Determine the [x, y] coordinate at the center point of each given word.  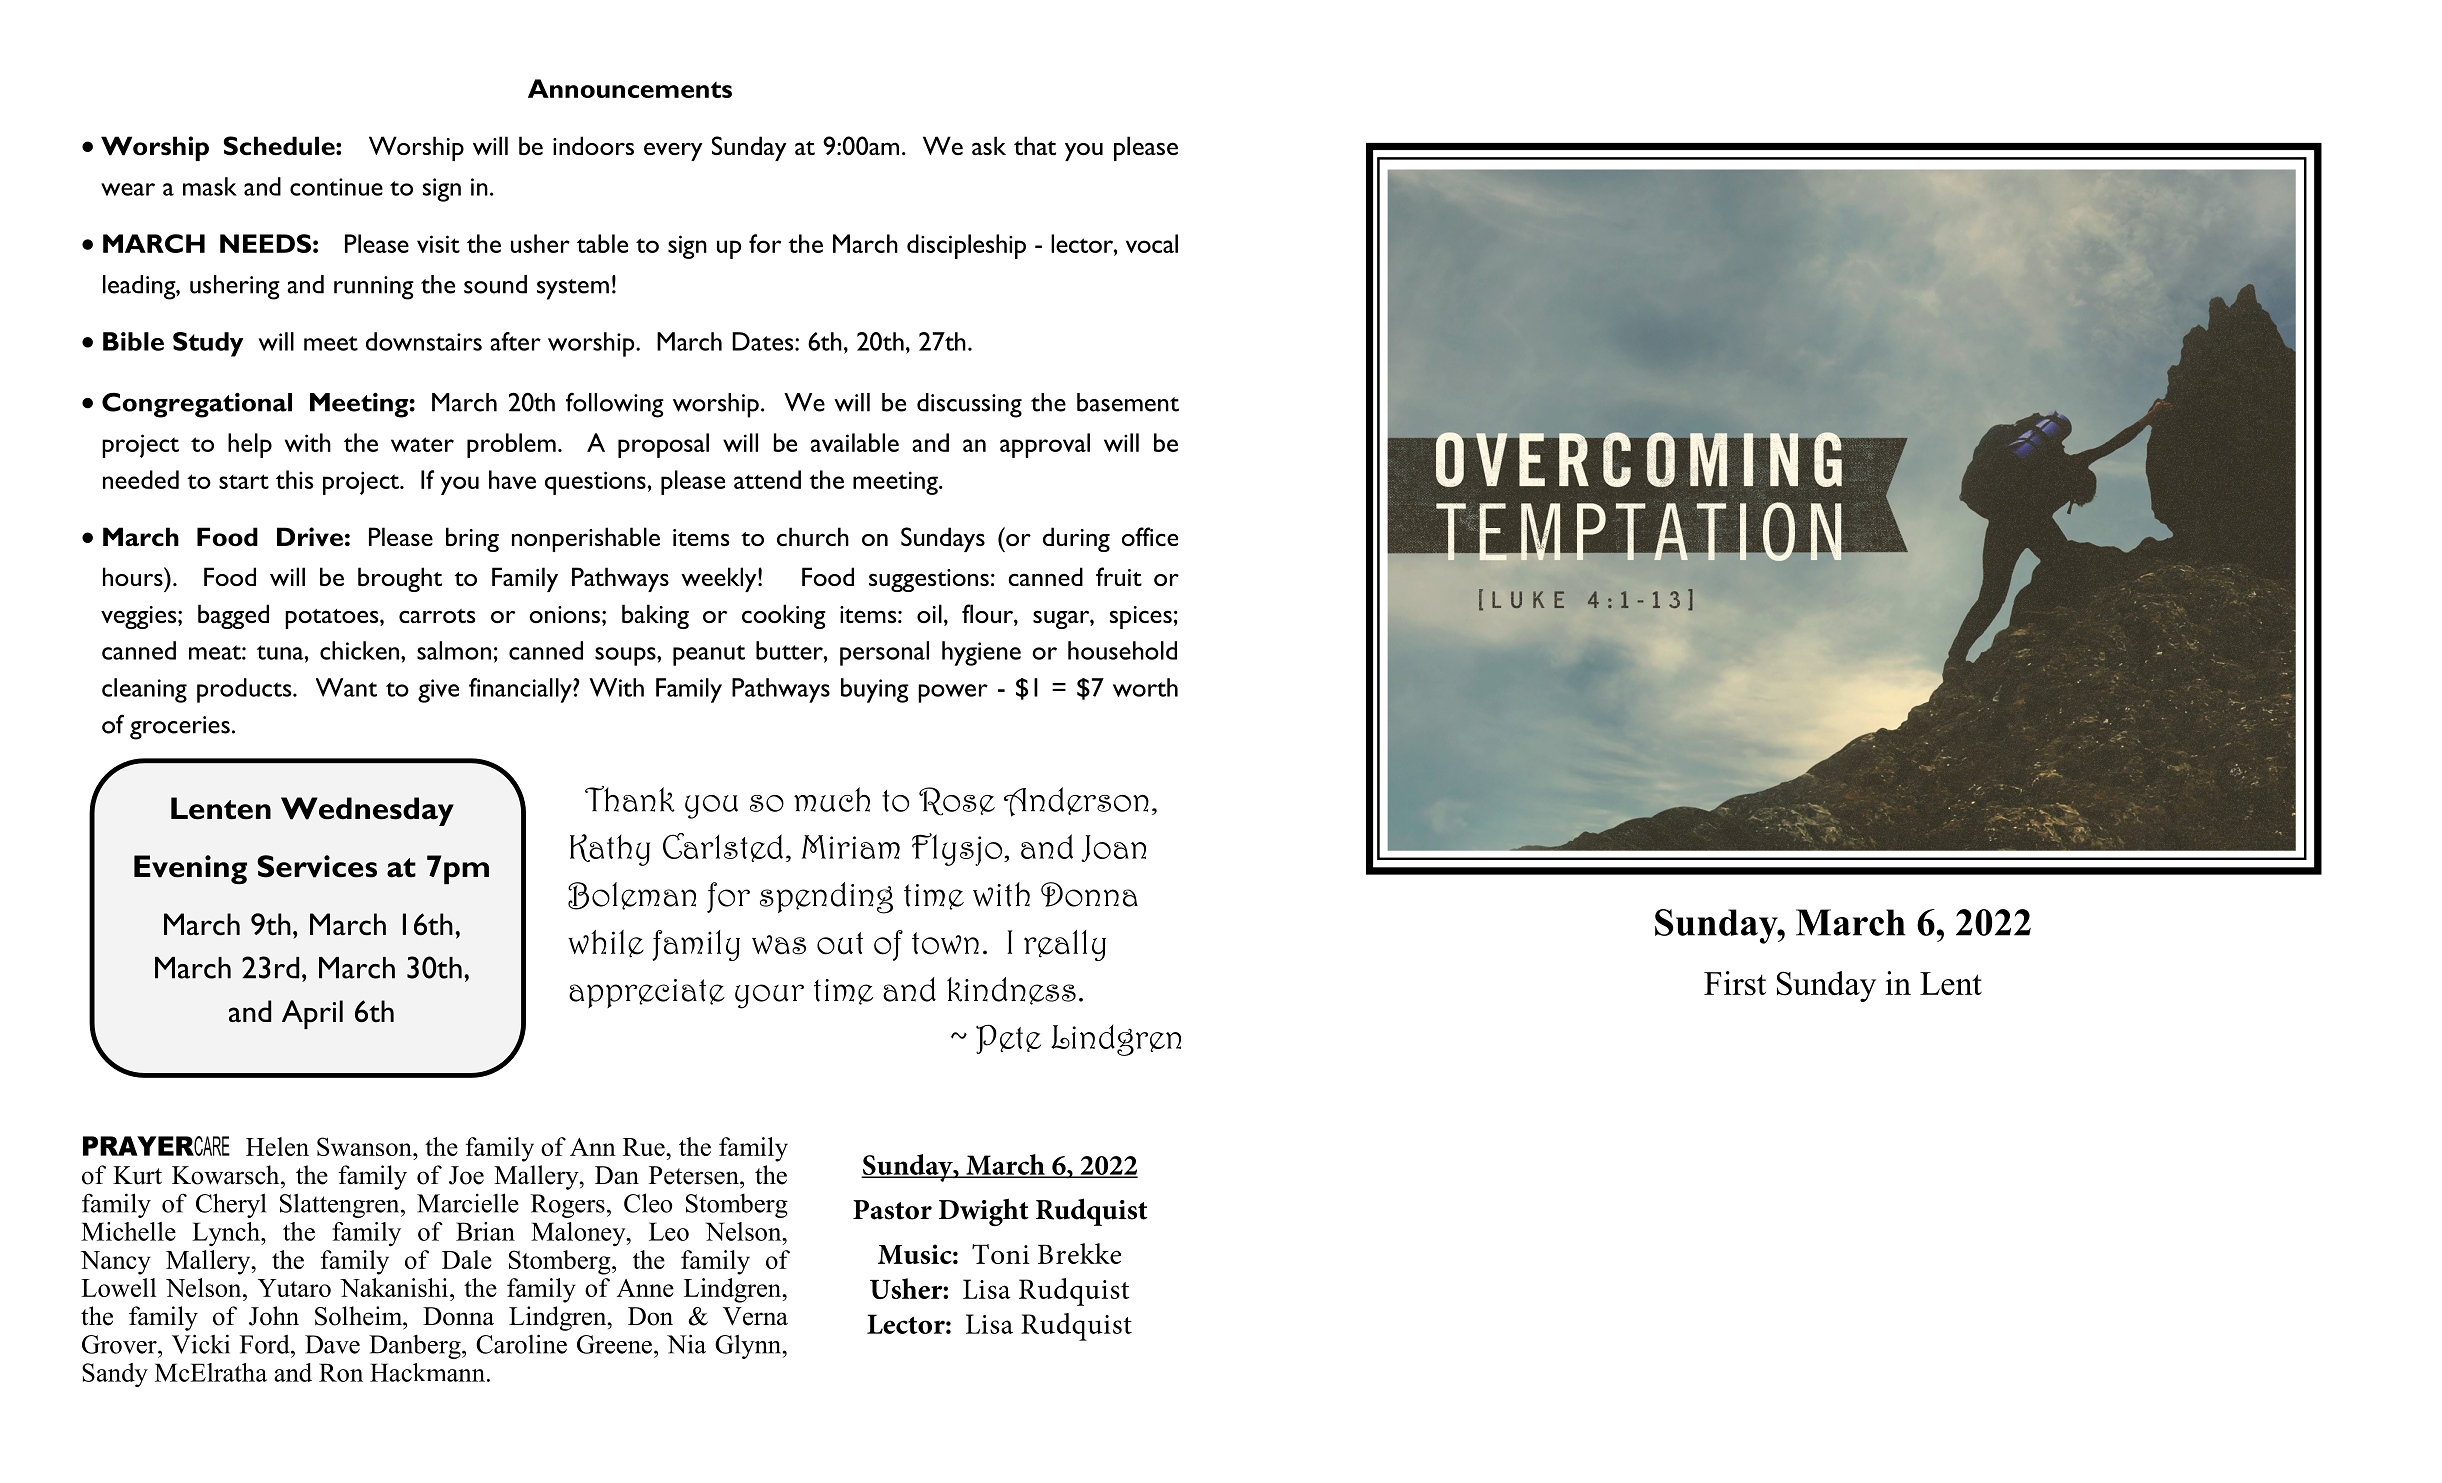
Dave [332, 1344]
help [250, 445]
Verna [755, 1316]
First [1735, 983]
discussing [969, 405]
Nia [686, 1344]
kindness [1011, 991]
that [1035, 145]
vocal [1152, 243]
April [312, 1014]
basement [1128, 402]
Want [346, 687]
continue [336, 187]
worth [1145, 687]
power [953, 693]
